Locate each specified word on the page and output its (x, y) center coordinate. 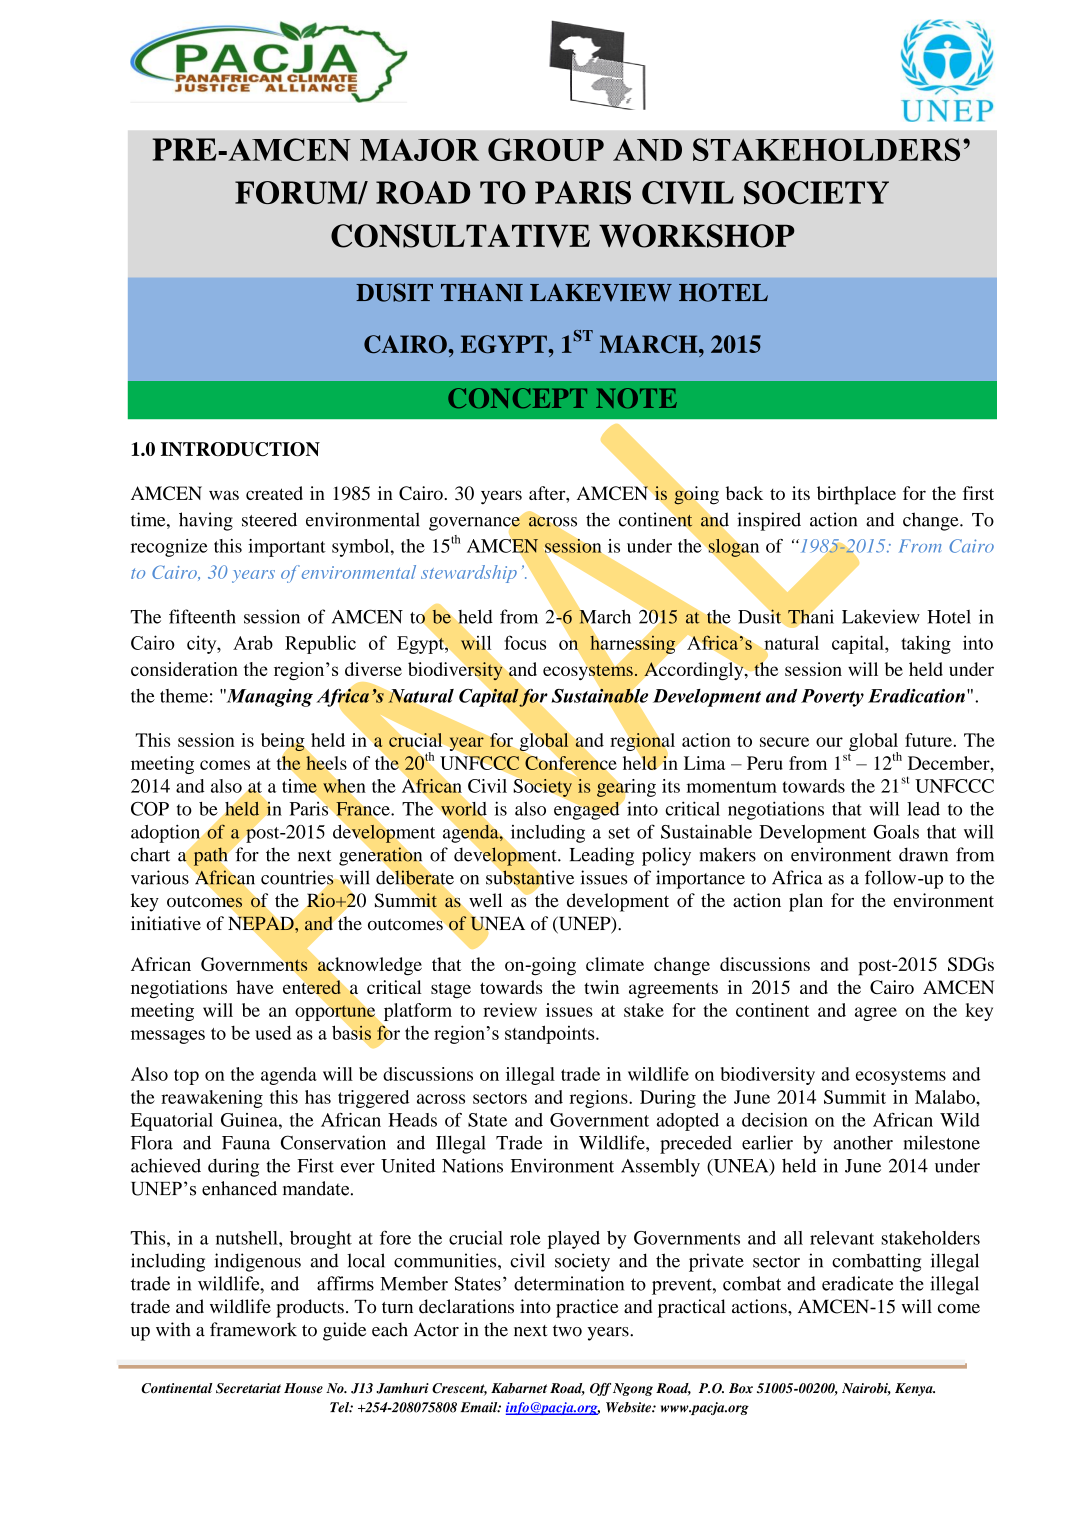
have (255, 987)
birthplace (856, 495)
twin (601, 987)
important (287, 548)
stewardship (469, 574)
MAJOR (419, 149)
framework (253, 1329)
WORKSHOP (697, 236)
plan (806, 902)
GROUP (546, 149)
